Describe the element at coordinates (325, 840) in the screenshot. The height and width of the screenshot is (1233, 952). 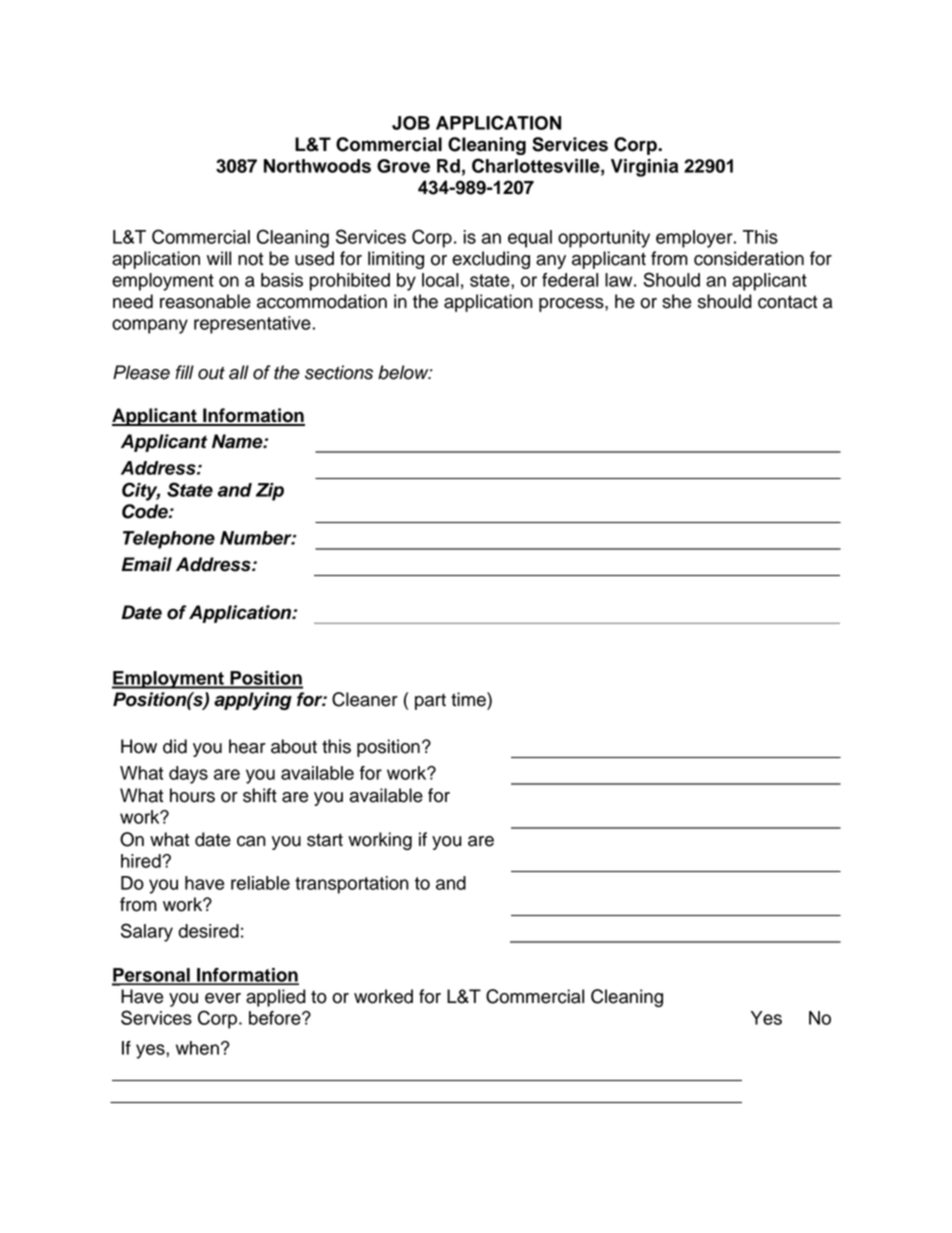
I see `start` at that location.
